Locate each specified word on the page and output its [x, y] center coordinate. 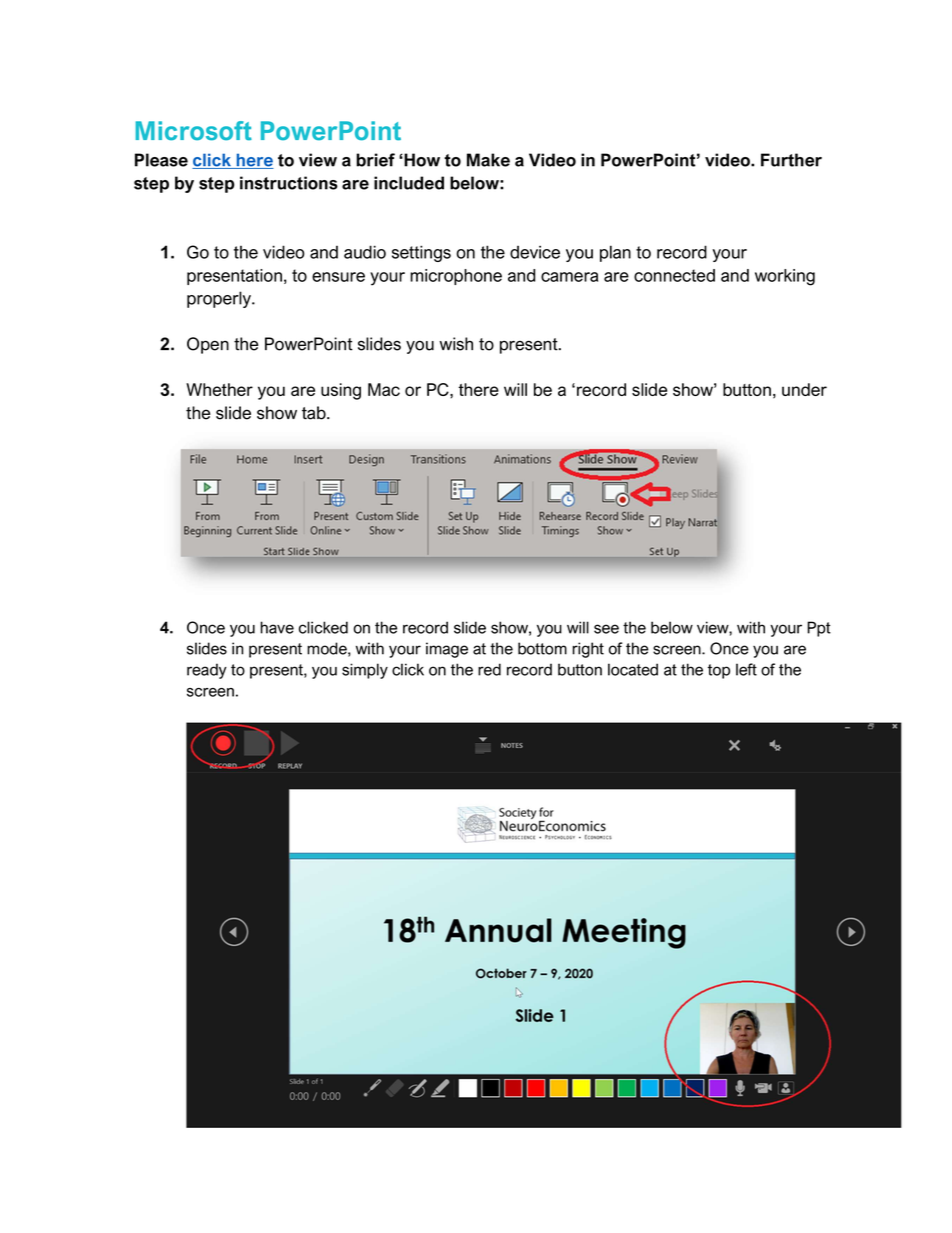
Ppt [819, 629]
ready [207, 671]
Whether [219, 389]
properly [220, 299]
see [606, 629]
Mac [384, 389]
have [277, 627]
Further [791, 160]
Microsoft [194, 131]
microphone [456, 277]
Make [488, 160]
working [785, 277]
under [804, 389]
